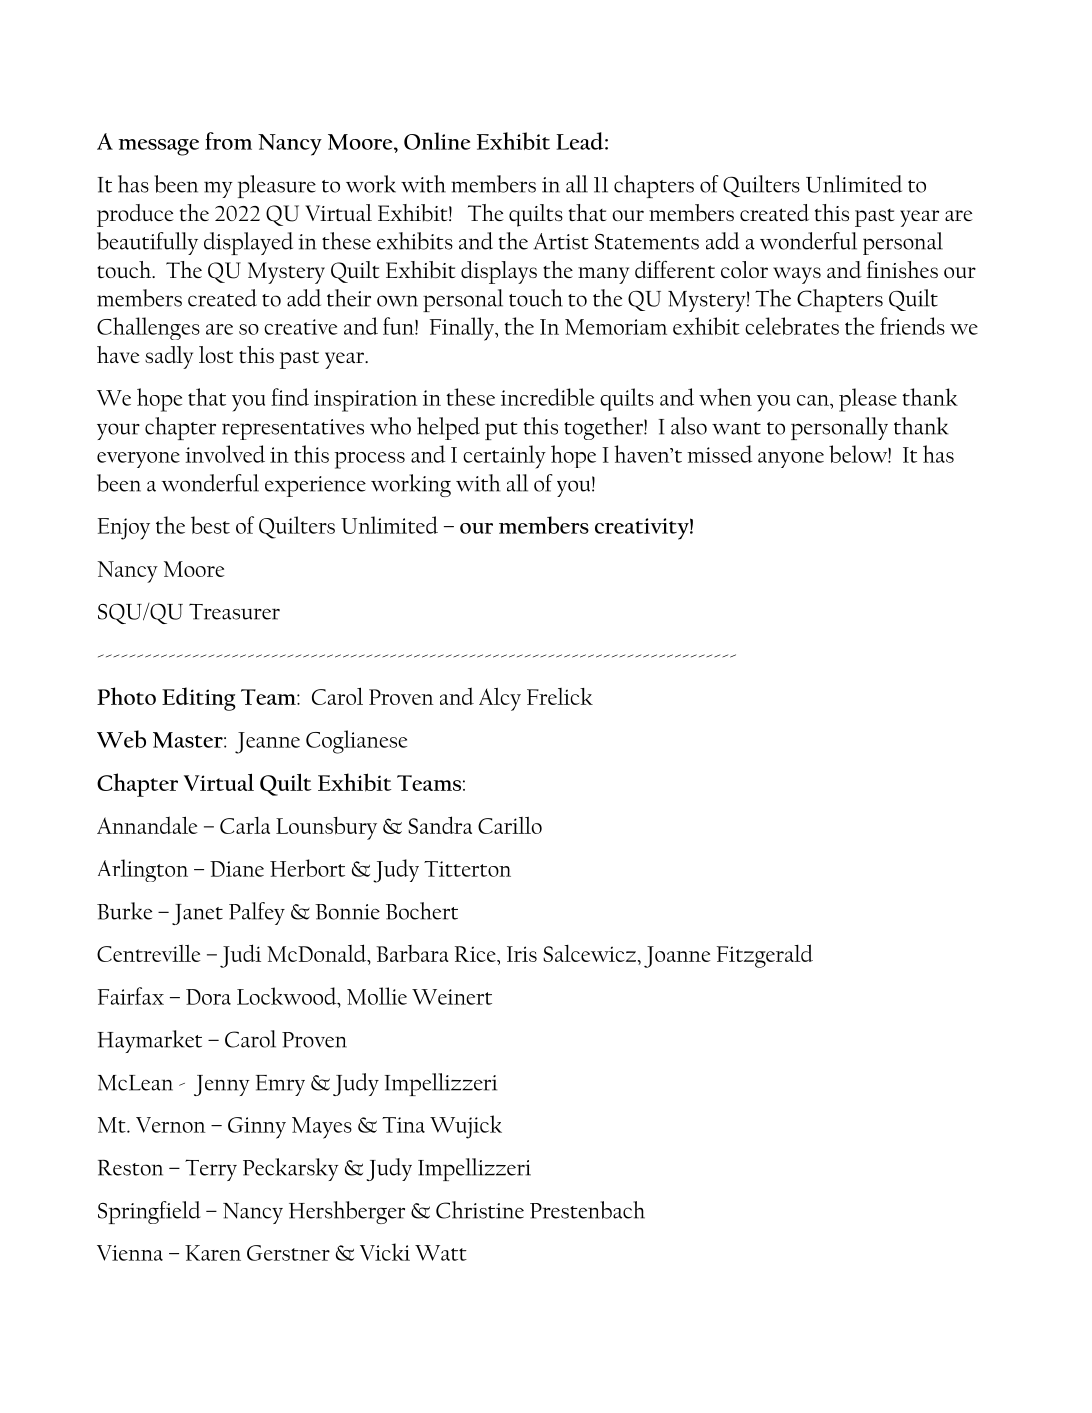 Image resolution: width=1092 pixels, height=1413 pixels. What do you see at coordinates (441, 1253) in the screenshot?
I see `Watt` at bounding box center [441, 1253].
